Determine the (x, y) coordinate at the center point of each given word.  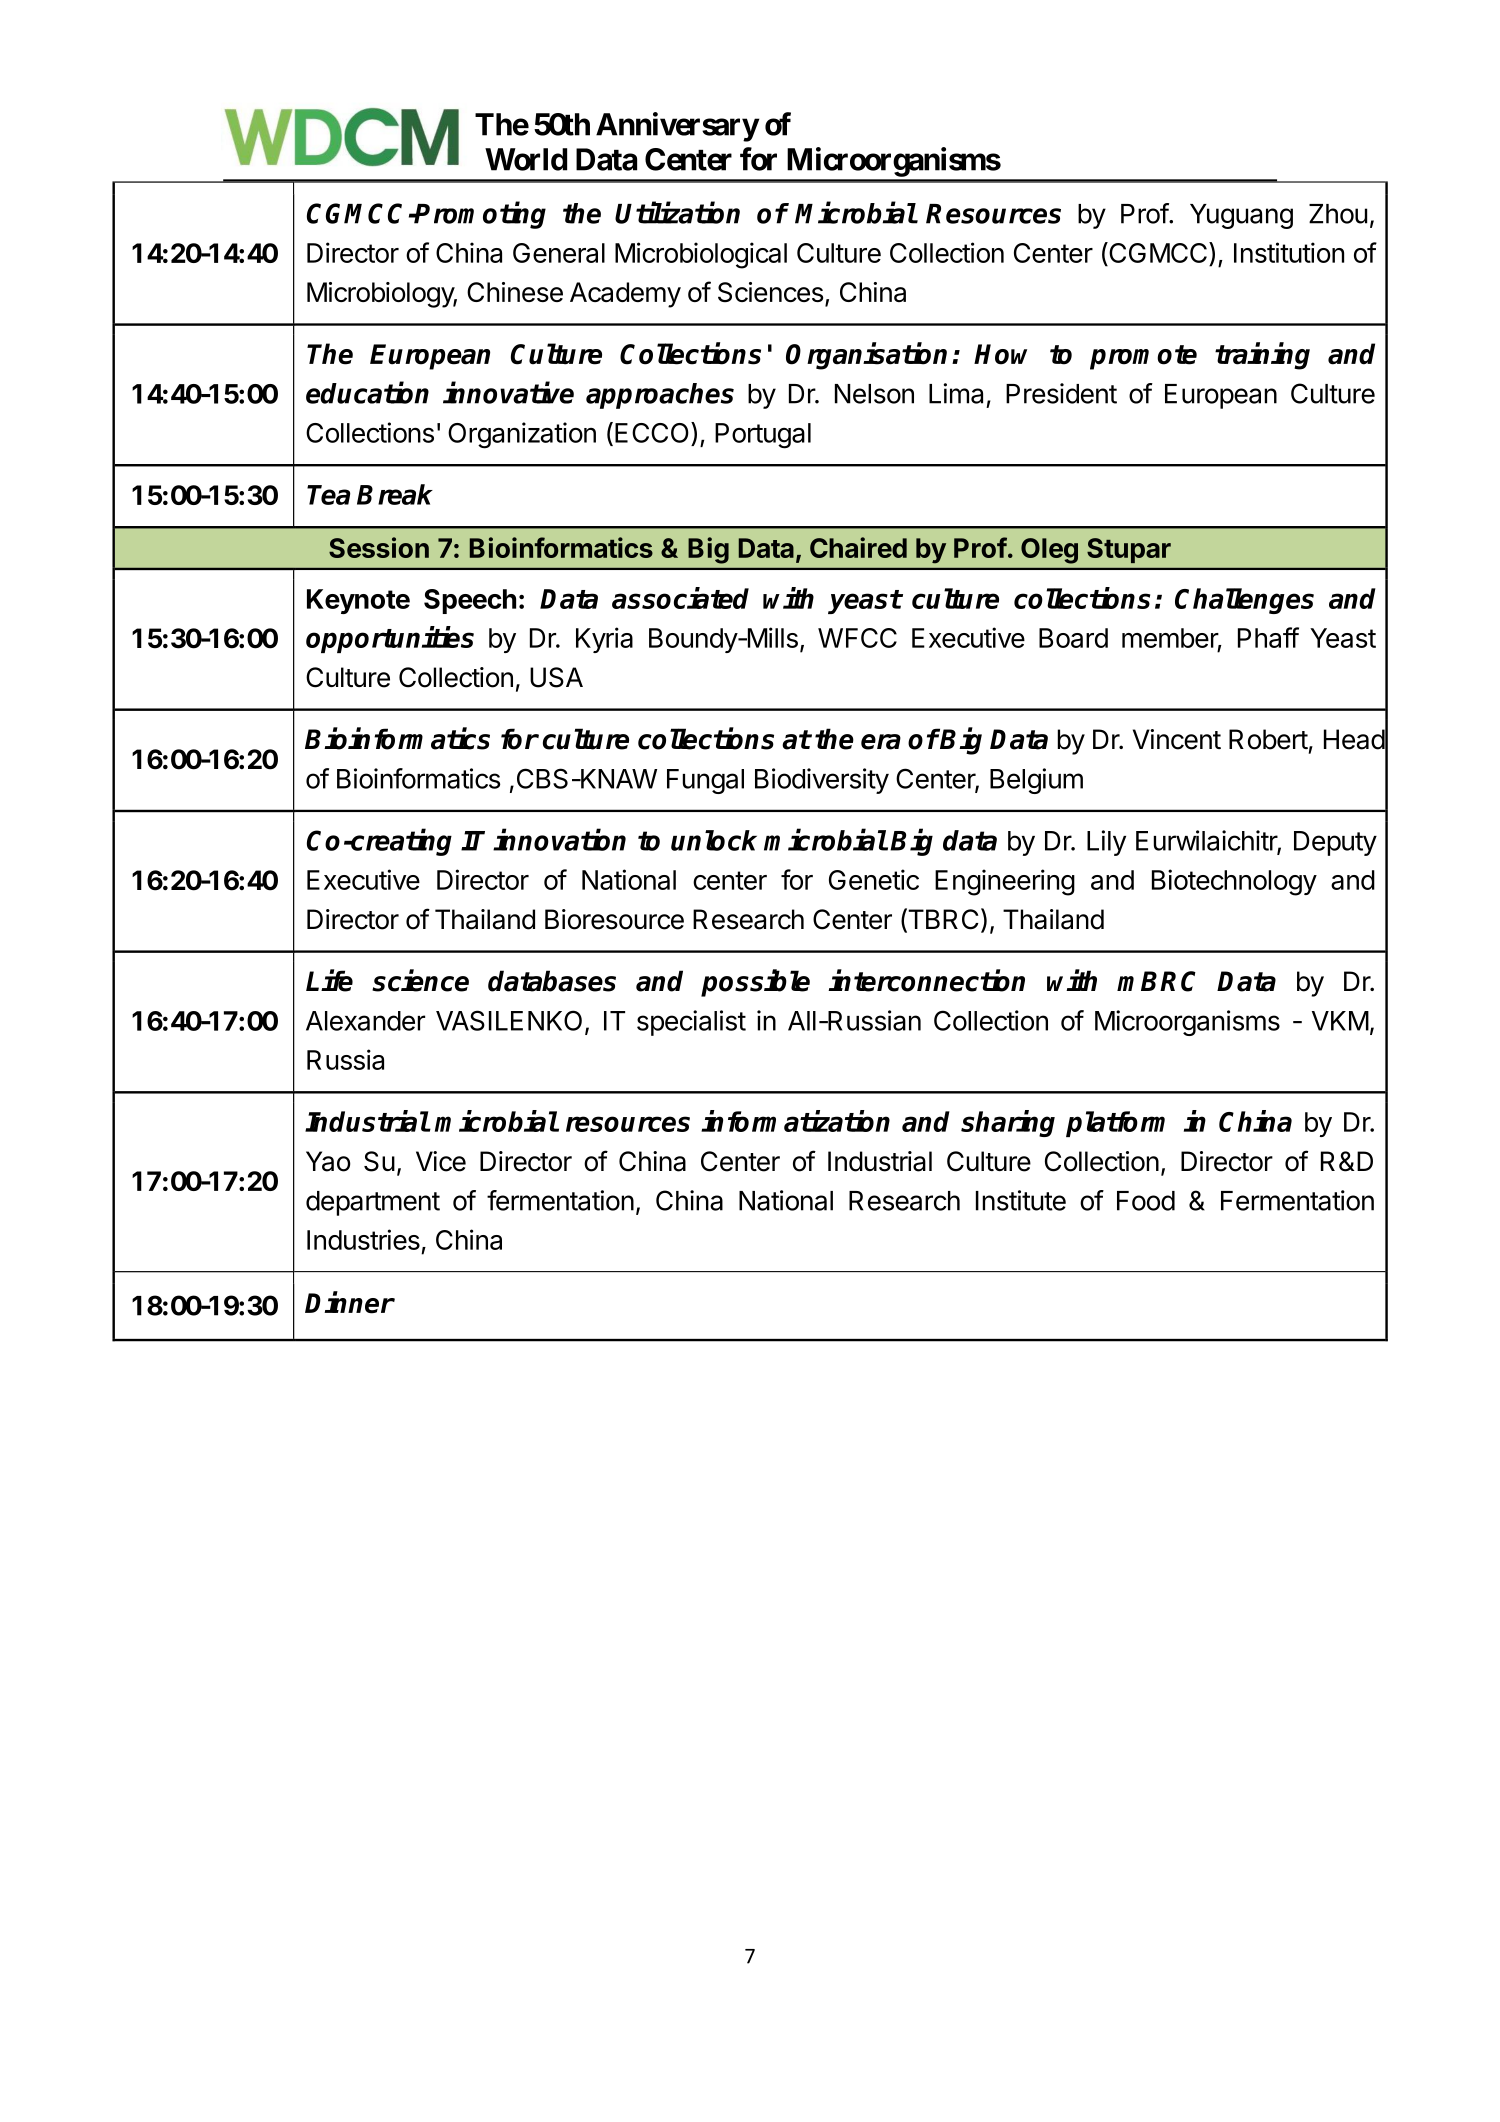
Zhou (1338, 214)
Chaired (858, 547)
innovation (559, 840)
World (526, 159)
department (373, 1203)
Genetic (874, 879)
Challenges (1244, 601)
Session (379, 547)
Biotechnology (1234, 882)
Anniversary (677, 127)
